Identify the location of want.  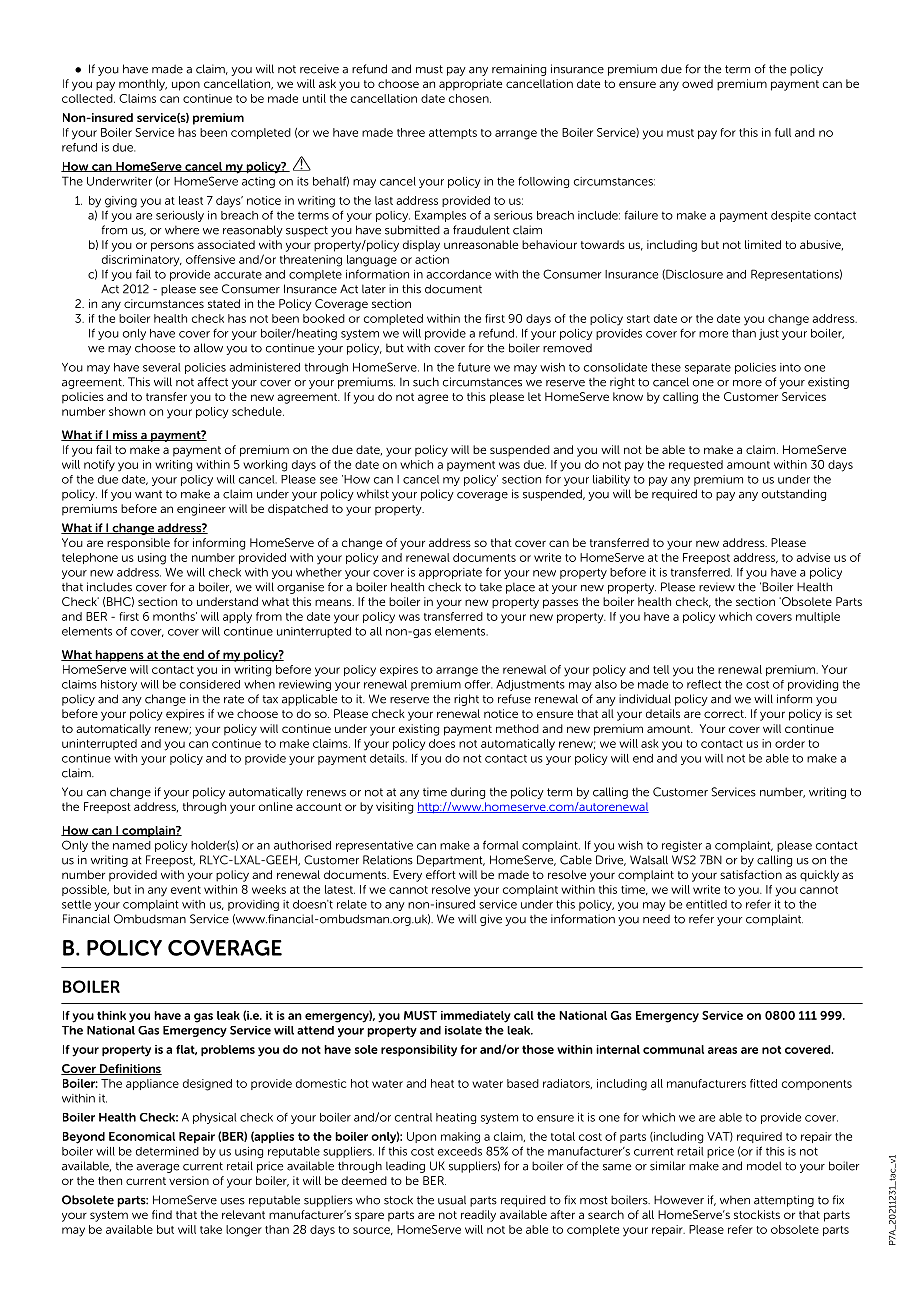
(148, 494).
